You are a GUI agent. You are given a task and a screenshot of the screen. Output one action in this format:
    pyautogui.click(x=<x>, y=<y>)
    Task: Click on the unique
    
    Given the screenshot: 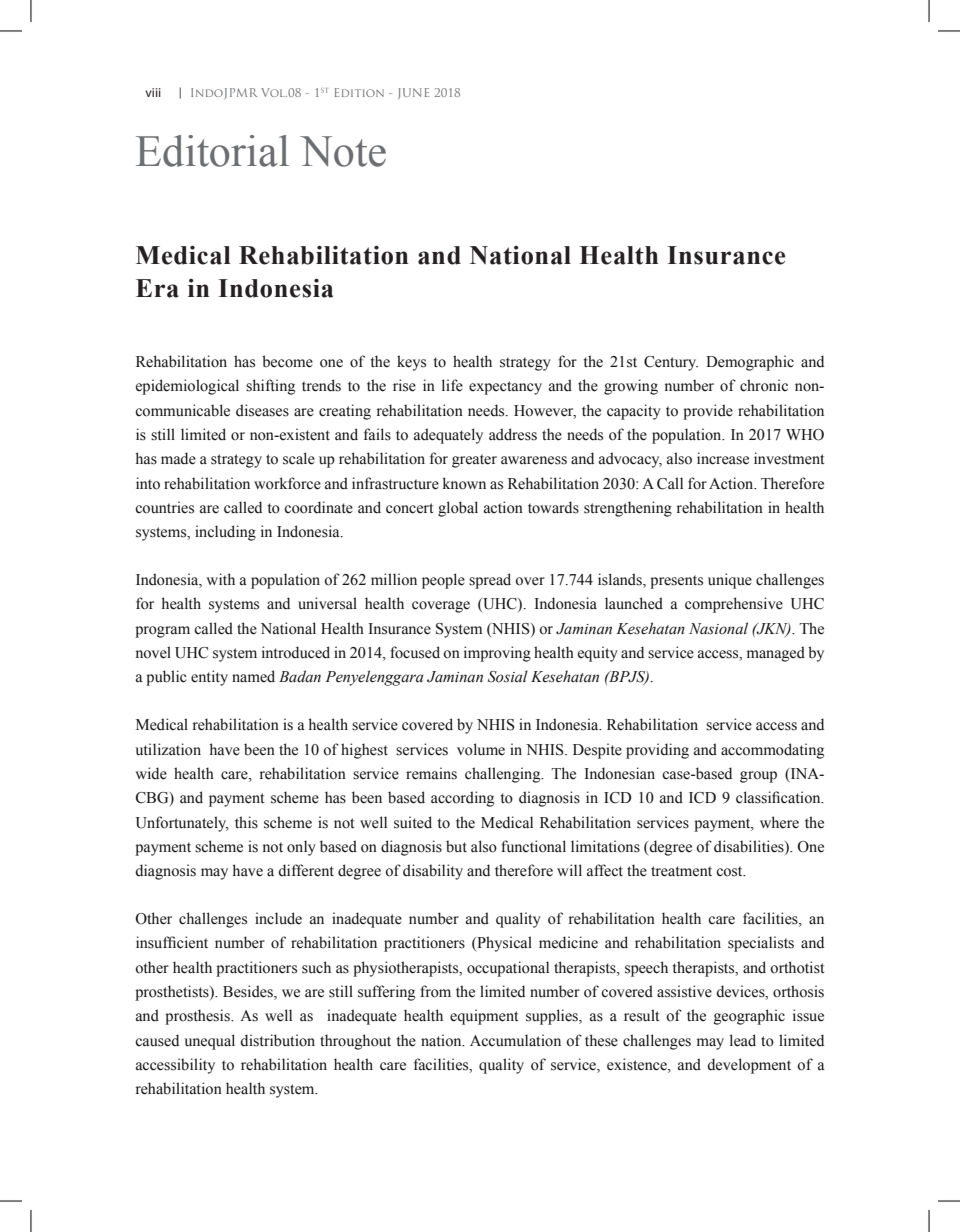 What is the action you would take?
    pyautogui.click(x=730, y=581)
